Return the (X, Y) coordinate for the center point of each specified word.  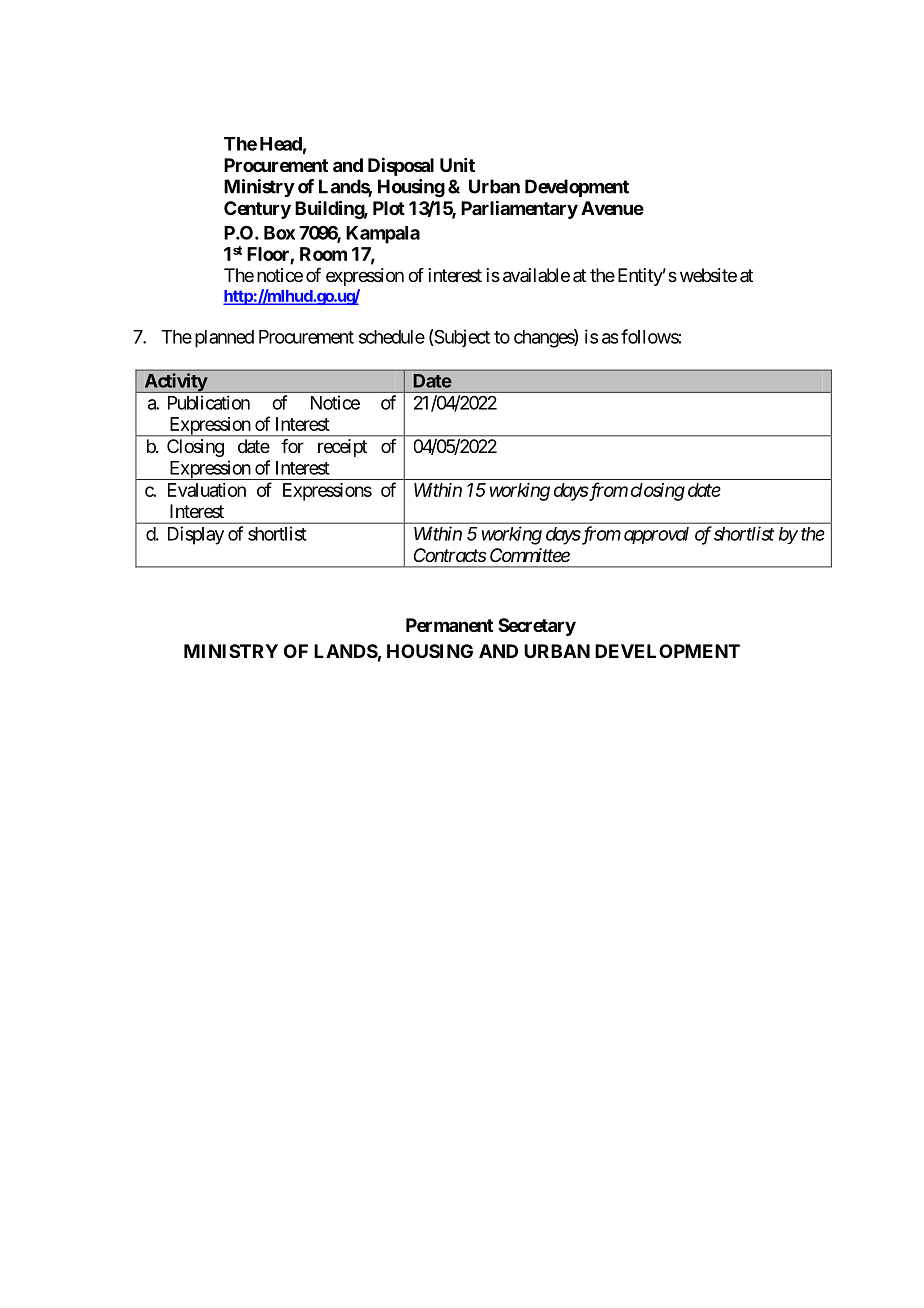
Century (257, 210)
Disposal (401, 166)
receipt (342, 448)
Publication (209, 402)
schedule (392, 337)
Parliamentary (519, 209)
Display (196, 535)
